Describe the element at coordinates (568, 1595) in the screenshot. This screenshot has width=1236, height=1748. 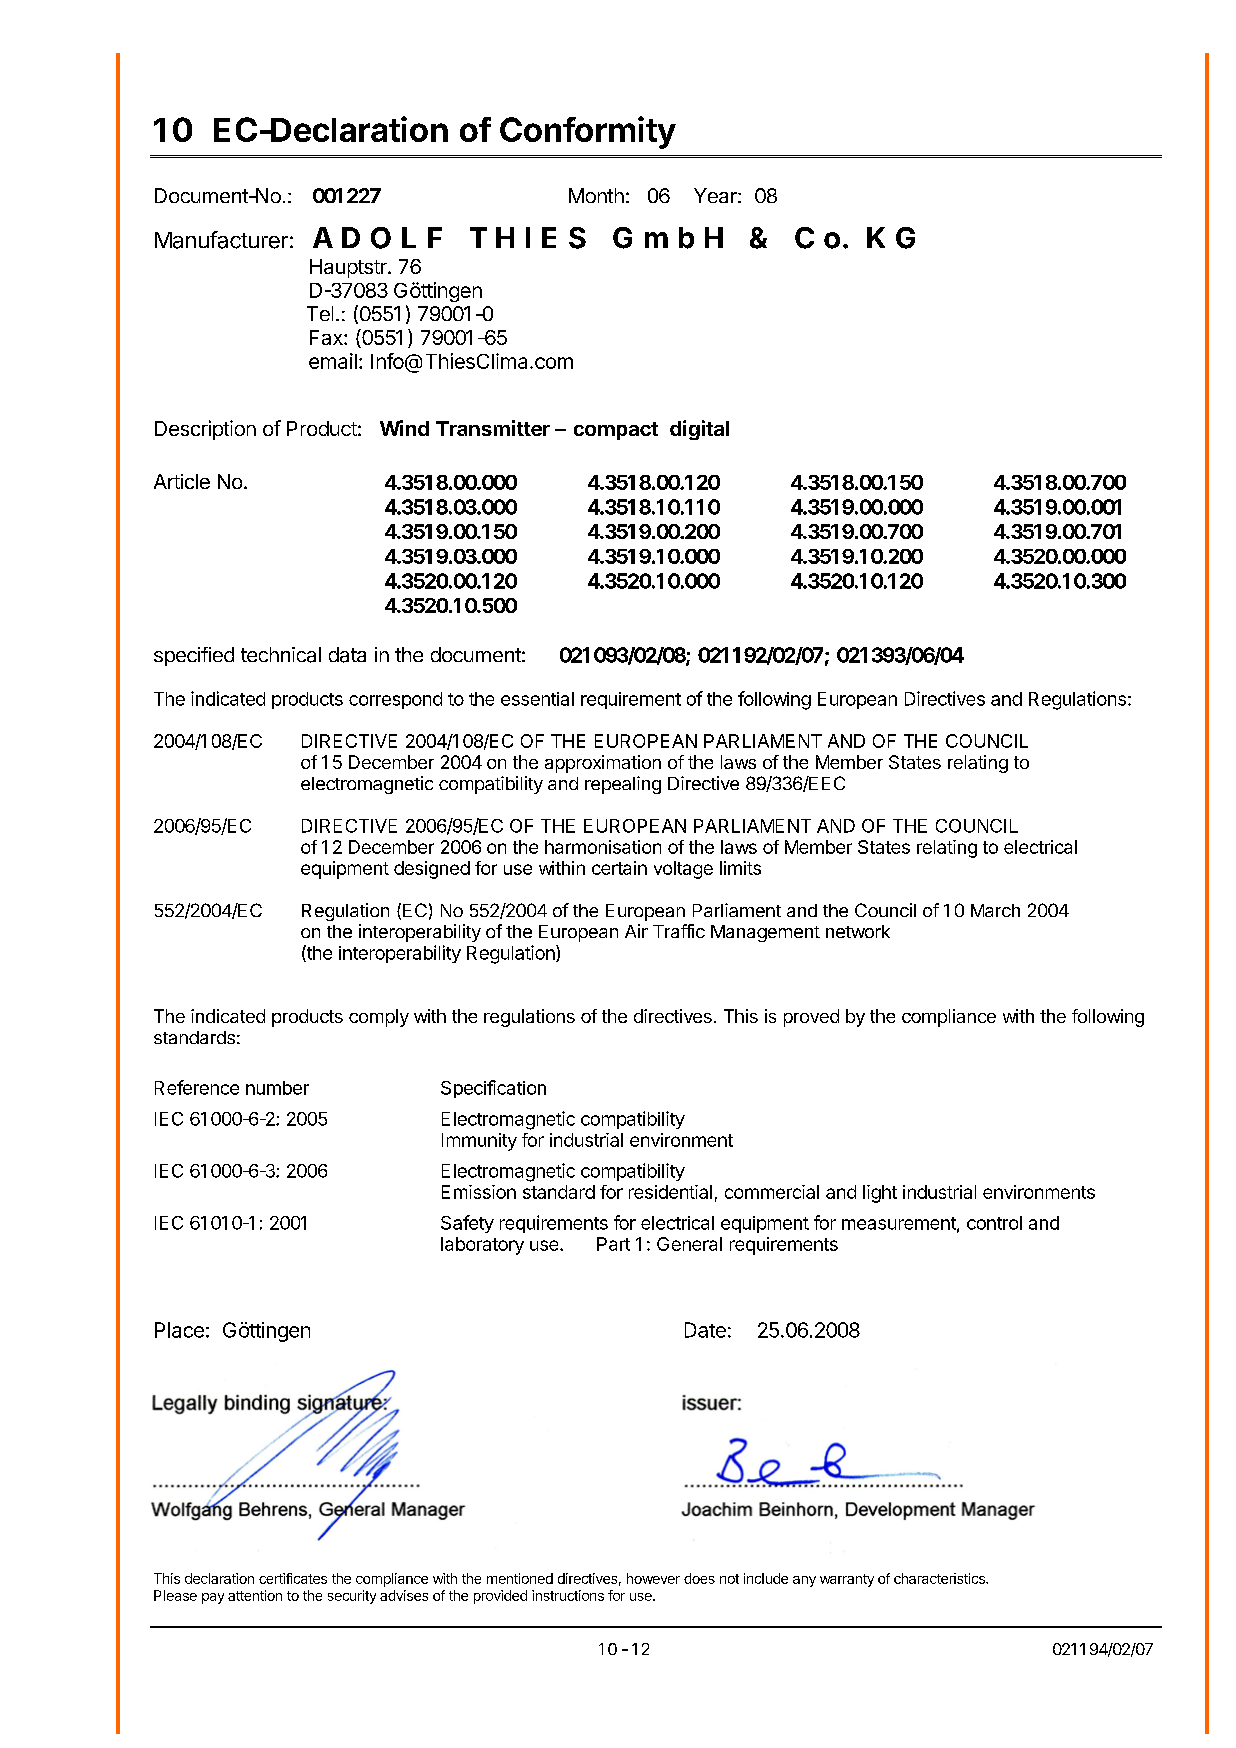
I see `instructions` at that location.
